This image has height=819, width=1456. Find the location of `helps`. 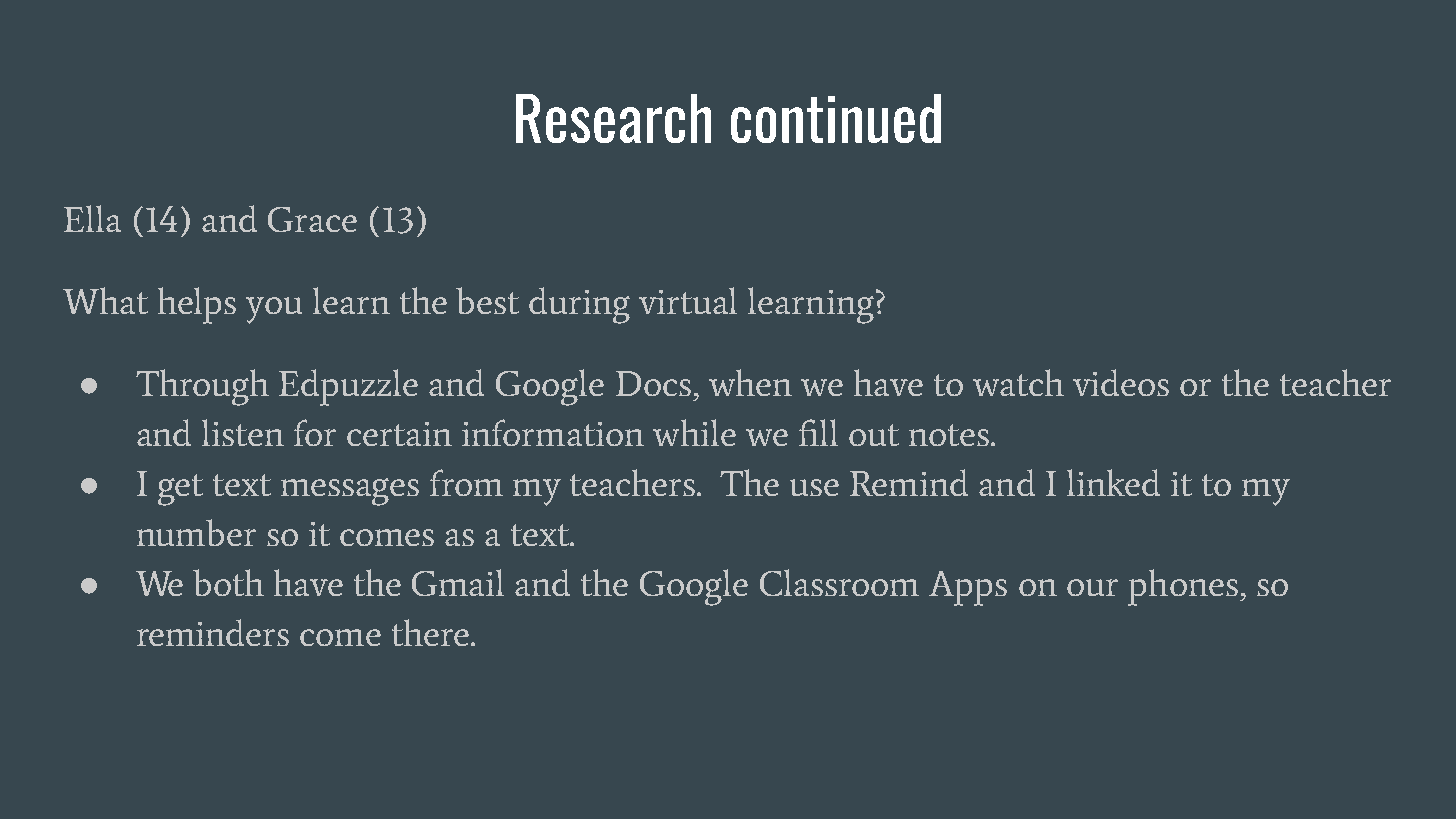

helps is located at coordinates (197, 305).
